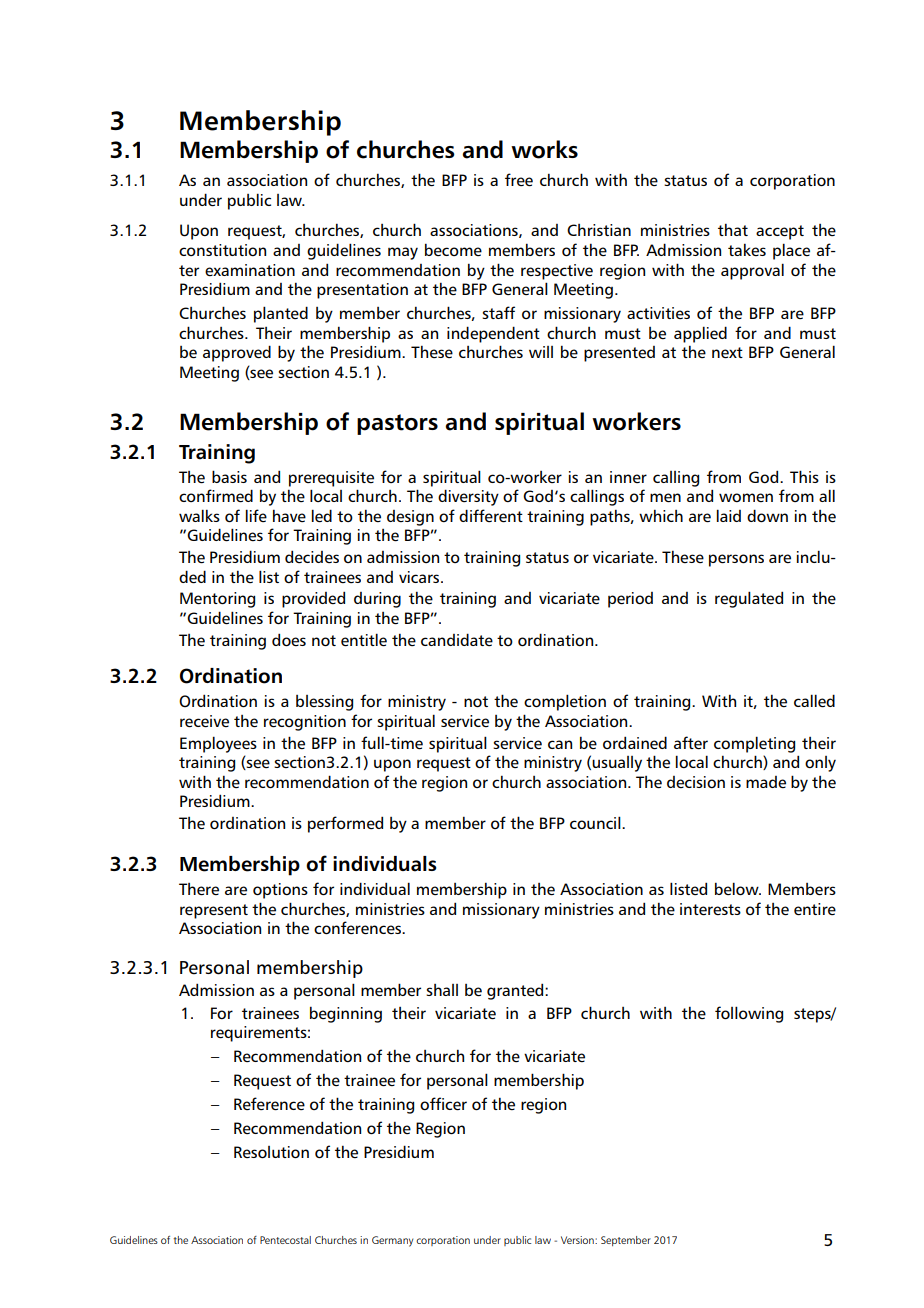 The width and height of the document is (924, 1308). Describe the element at coordinates (733, 230) in the document. I see `that` at that location.
